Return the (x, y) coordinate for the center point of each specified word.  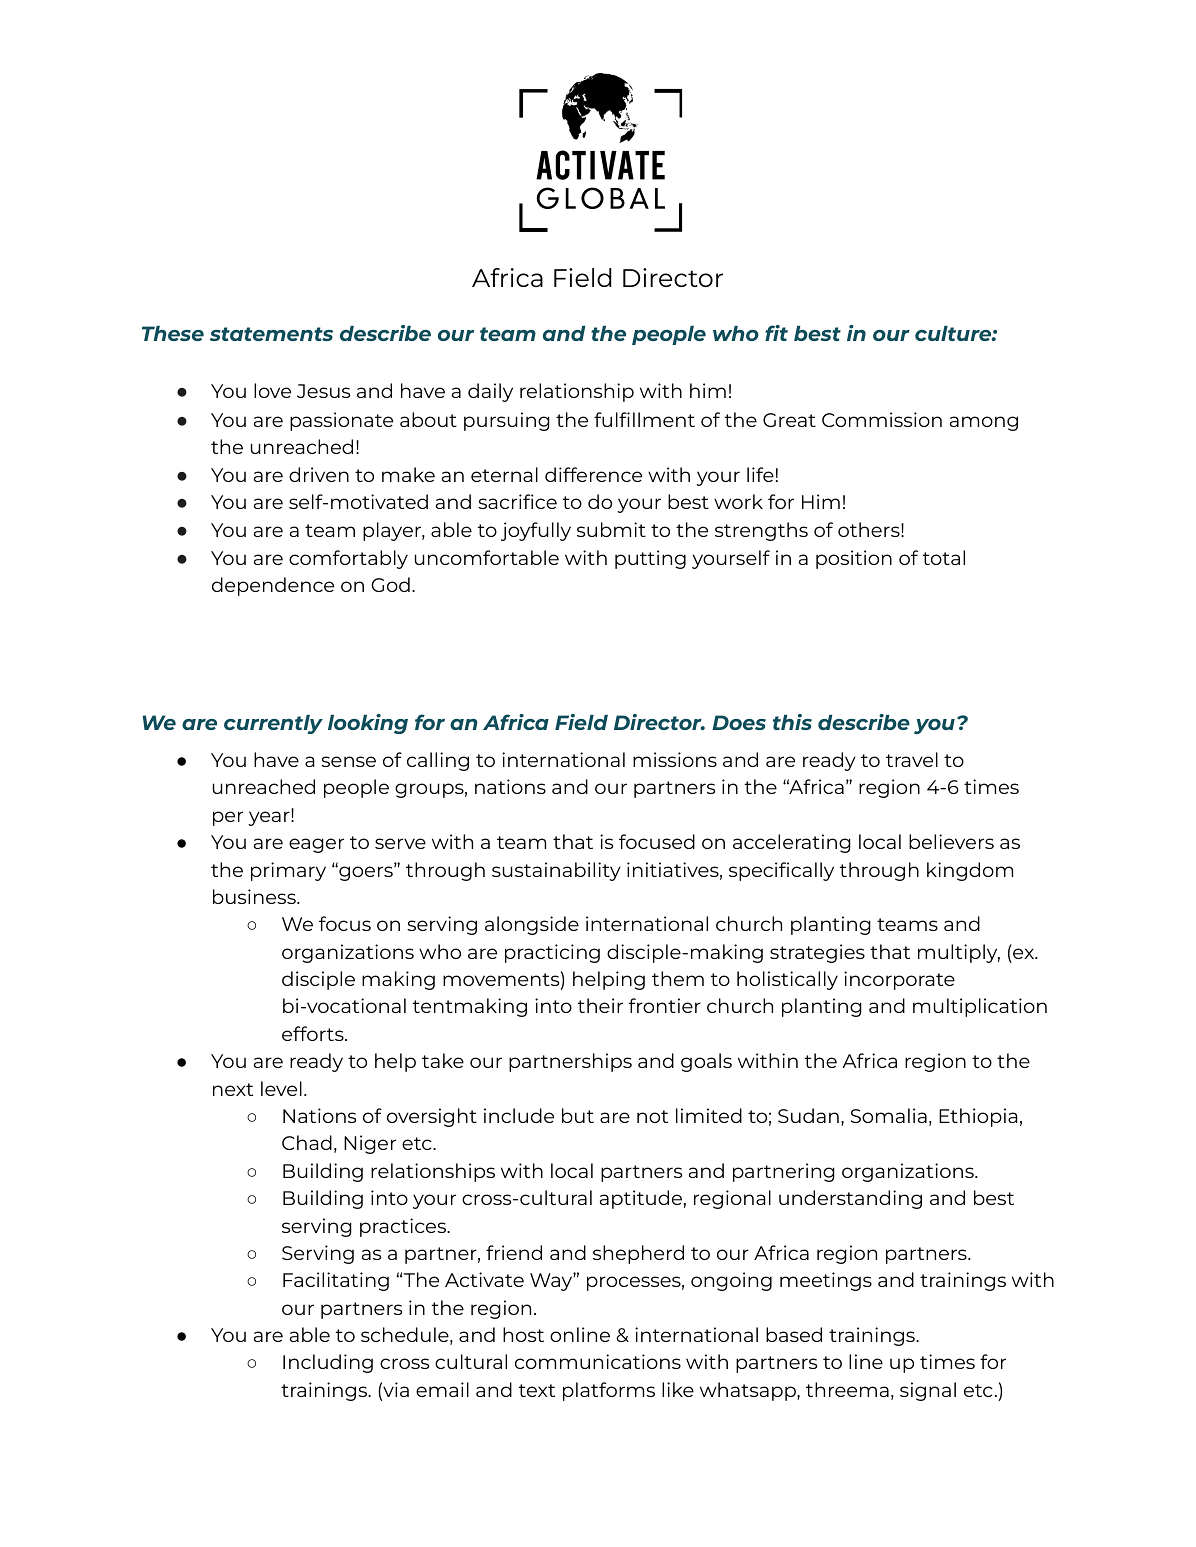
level (281, 1088)
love (272, 390)
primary (288, 871)
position (854, 559)
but (578, 1115)
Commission (882, 419)
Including (328, 1363)
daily (490, 392)
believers (951, 841)
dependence (273, 586)
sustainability (556, 871)
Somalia (889, 1115)
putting (650, 559)
